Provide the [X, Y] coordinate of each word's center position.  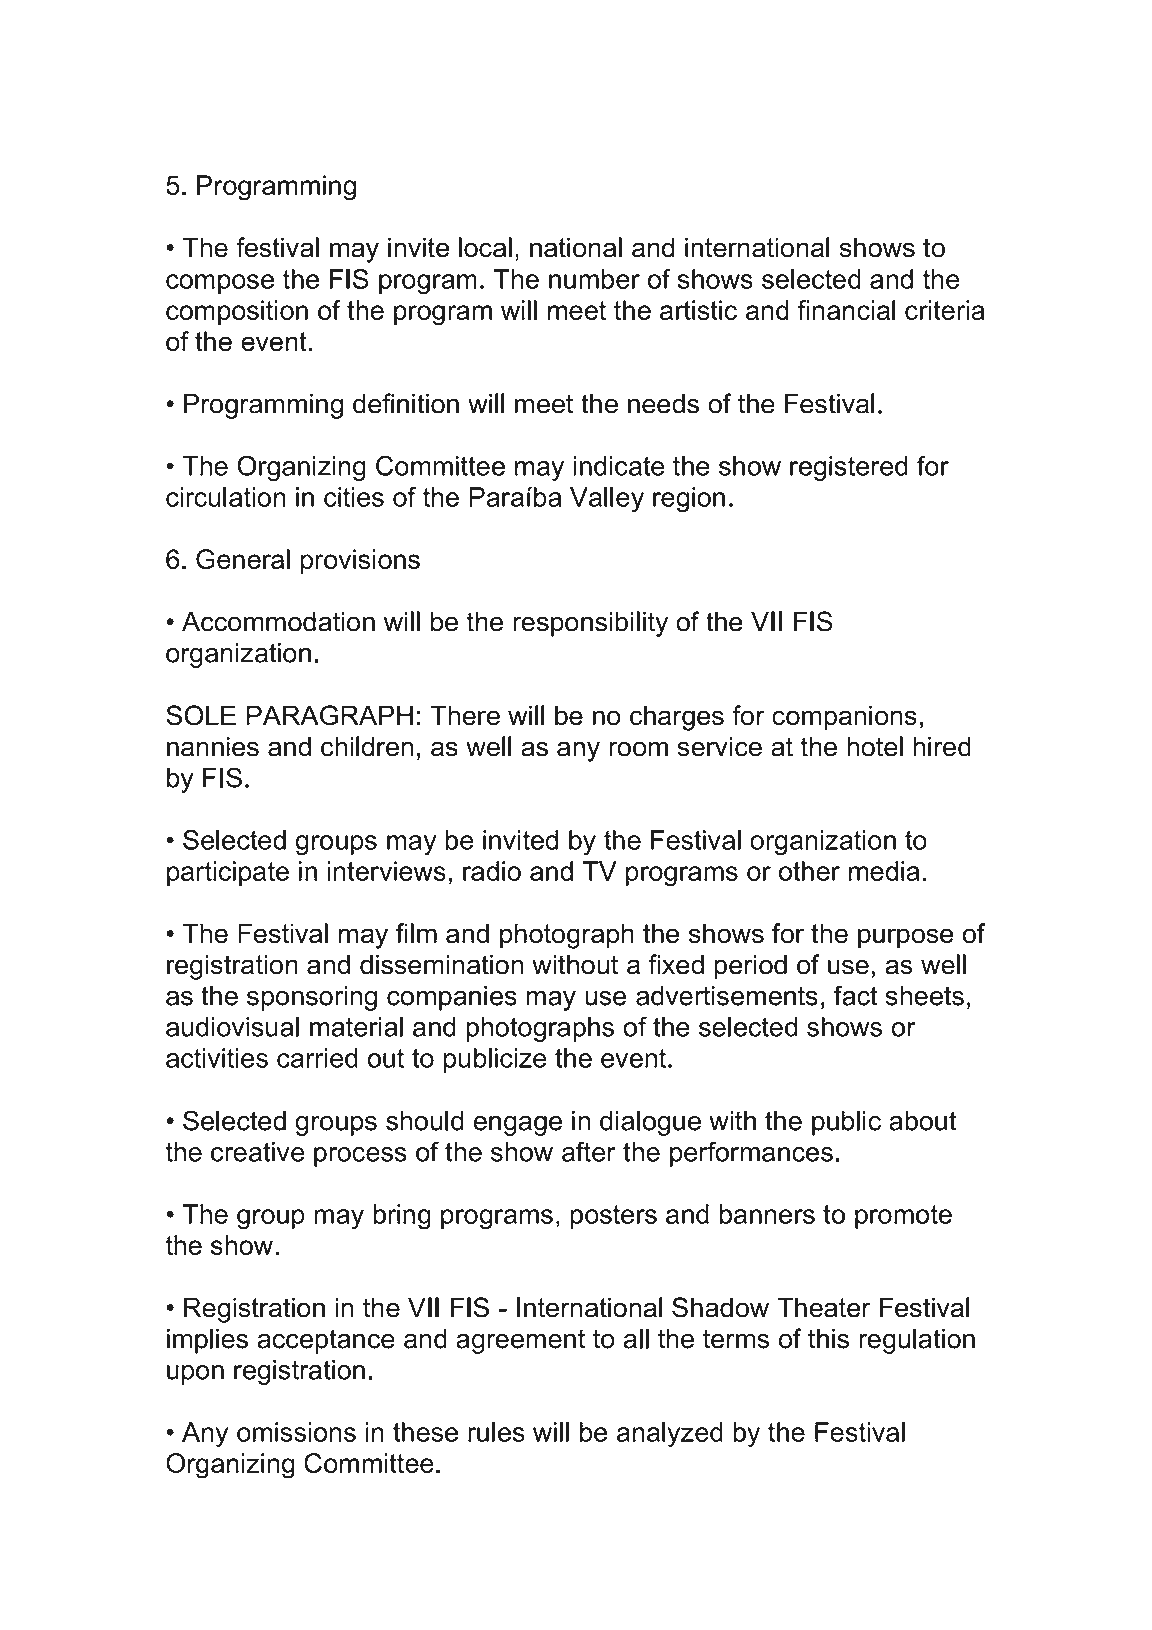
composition [237, 312]
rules [496, 1432]
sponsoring [312, 998]
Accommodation [278, 621]
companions [844, 718]
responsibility [590, 624]
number [594, 279]
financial [846, 310]
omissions [296, 1432]
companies [452, 998]
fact [856, 995]
